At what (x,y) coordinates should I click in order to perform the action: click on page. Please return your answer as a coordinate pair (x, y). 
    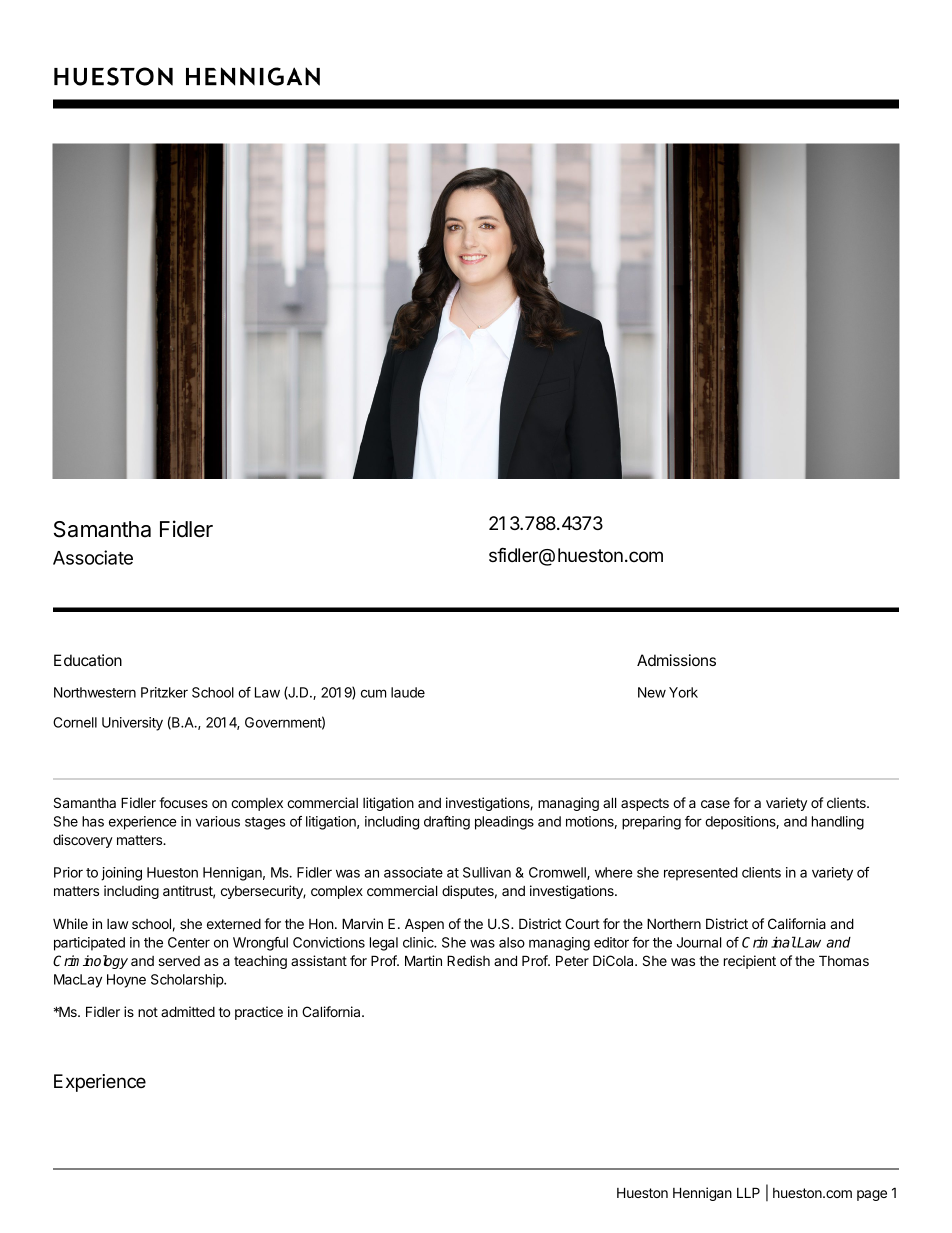
    Looking at the image, I should click on (872, 1195).
